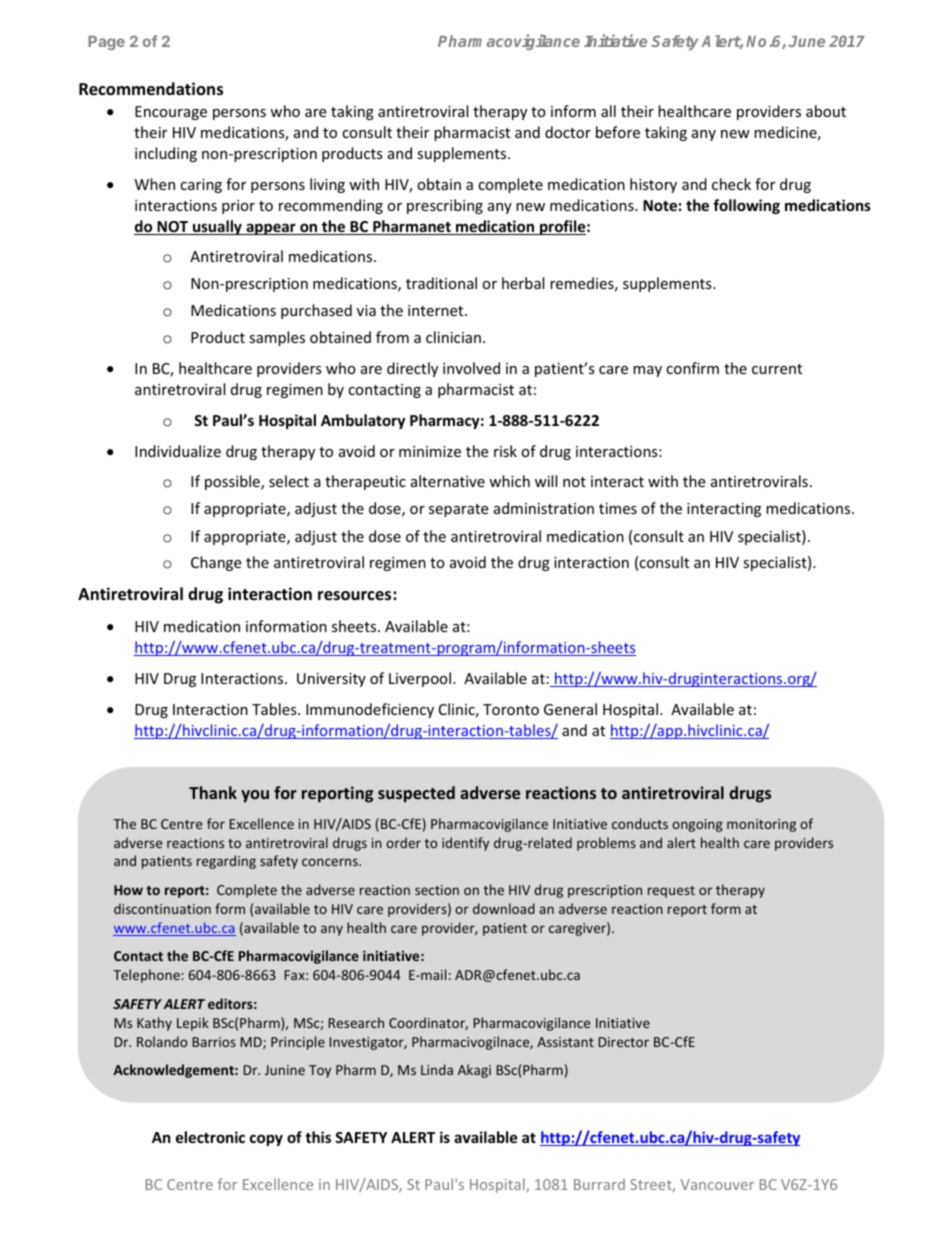  Describe the element at coordinates (178, 451) in the document. I see `Individualize` at that location.
